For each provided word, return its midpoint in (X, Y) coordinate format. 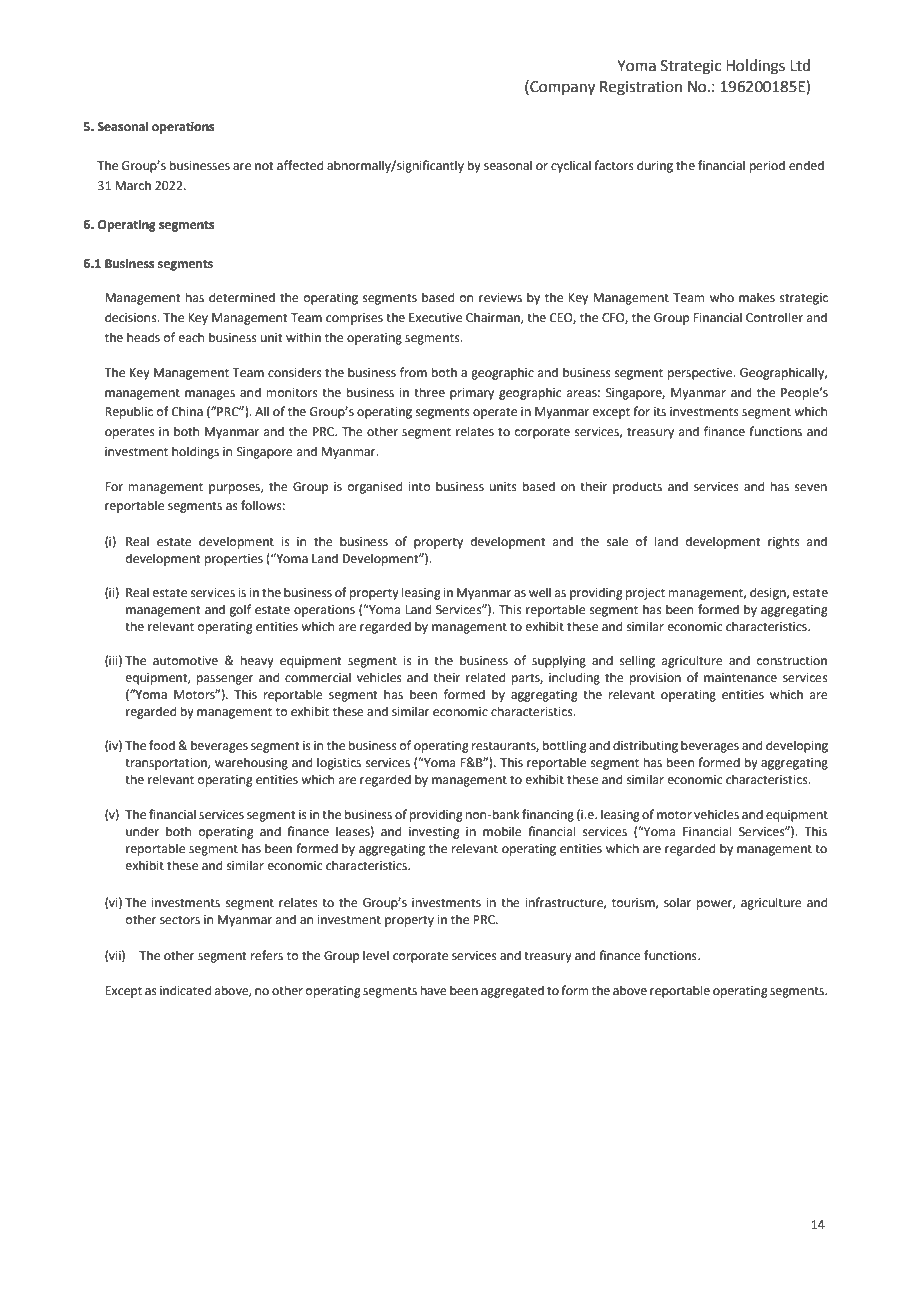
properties (234, 560)
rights (784, 542)
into (419, 487)
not (264, 166)
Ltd (800, 65)
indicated (185, 990)
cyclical (571, 166)
